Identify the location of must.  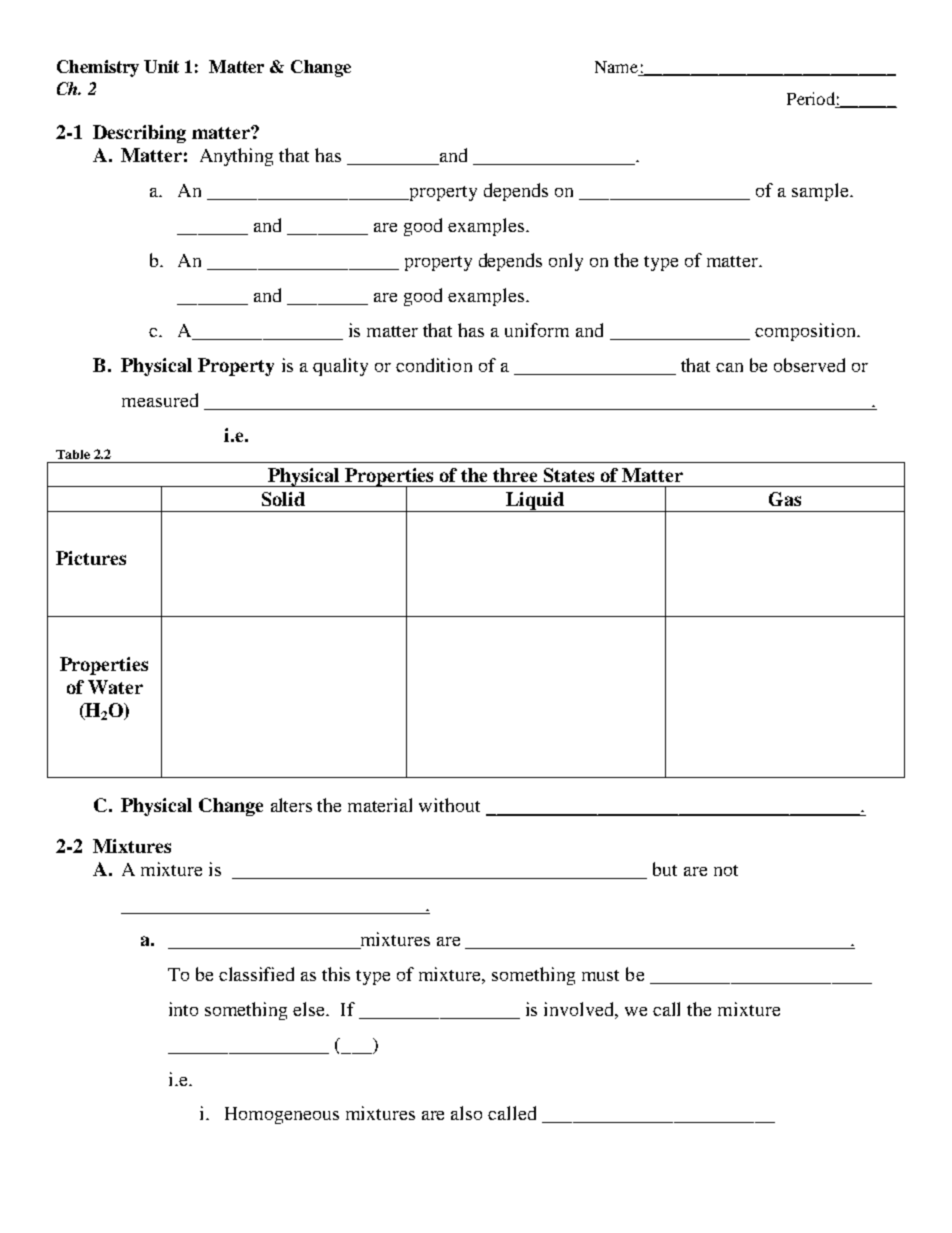
(600, 975).
